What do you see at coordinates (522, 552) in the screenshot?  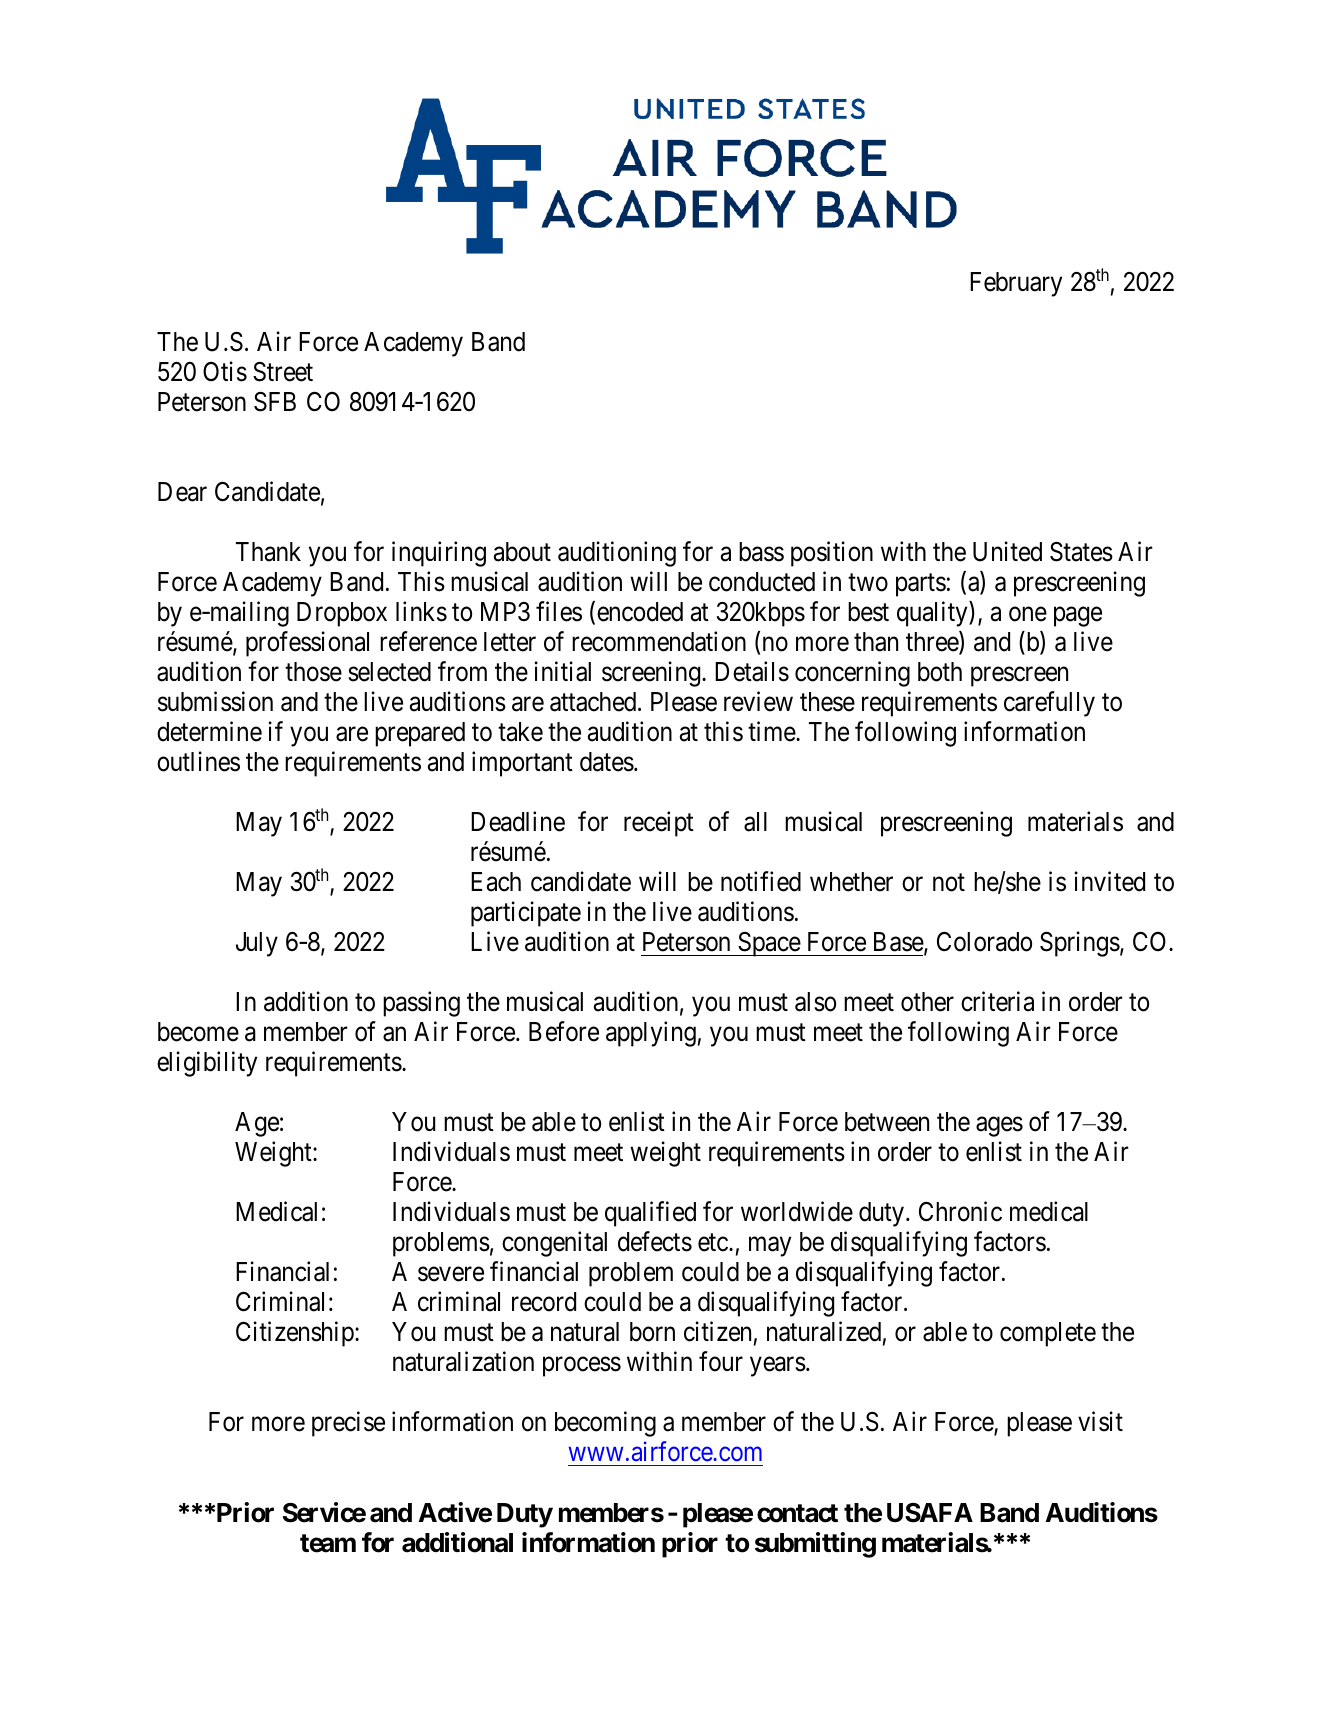 I see `about` at bounding box center [522, 552].
